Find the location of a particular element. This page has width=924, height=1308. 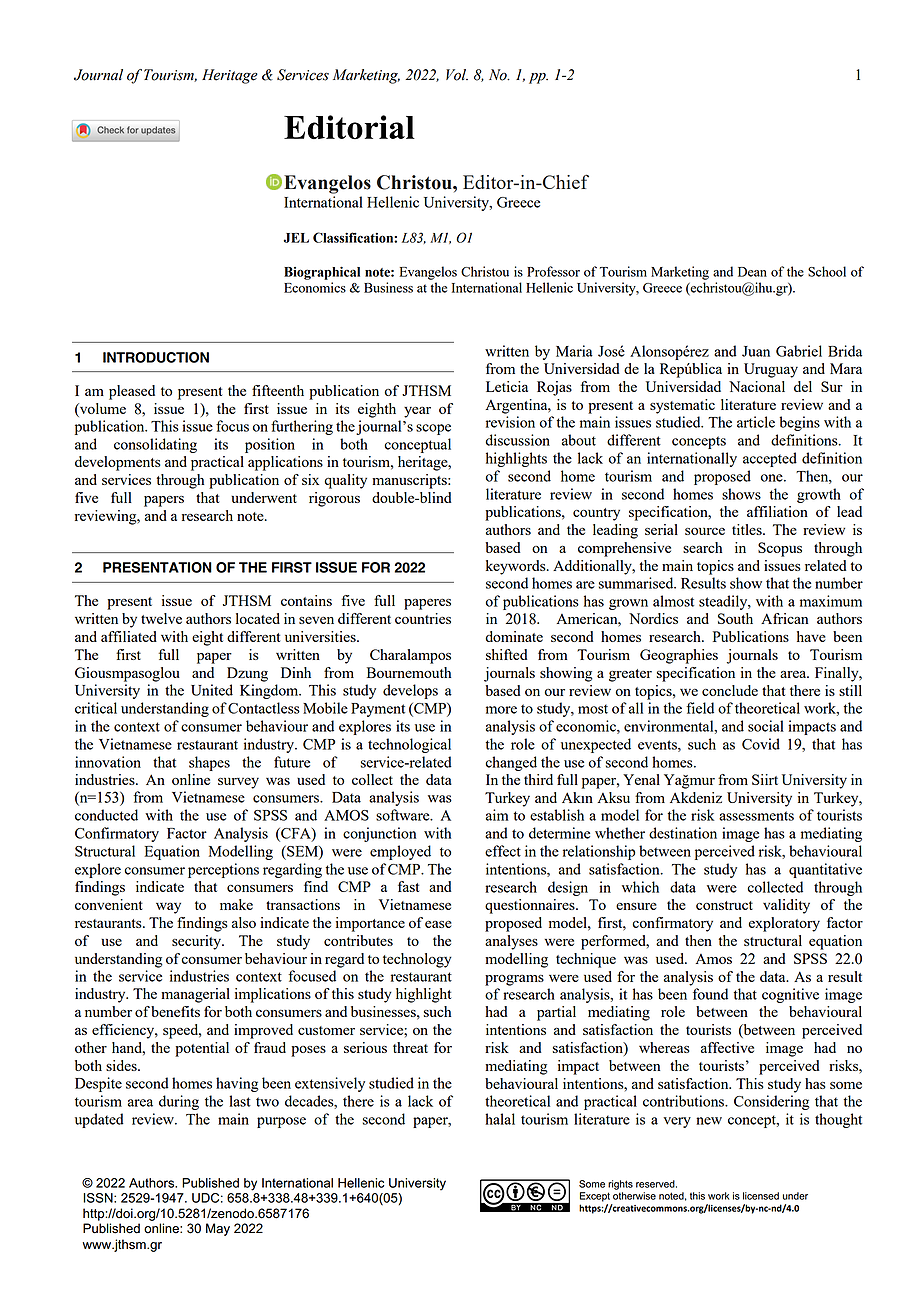

Except is located at coordinates (595, 1197).
